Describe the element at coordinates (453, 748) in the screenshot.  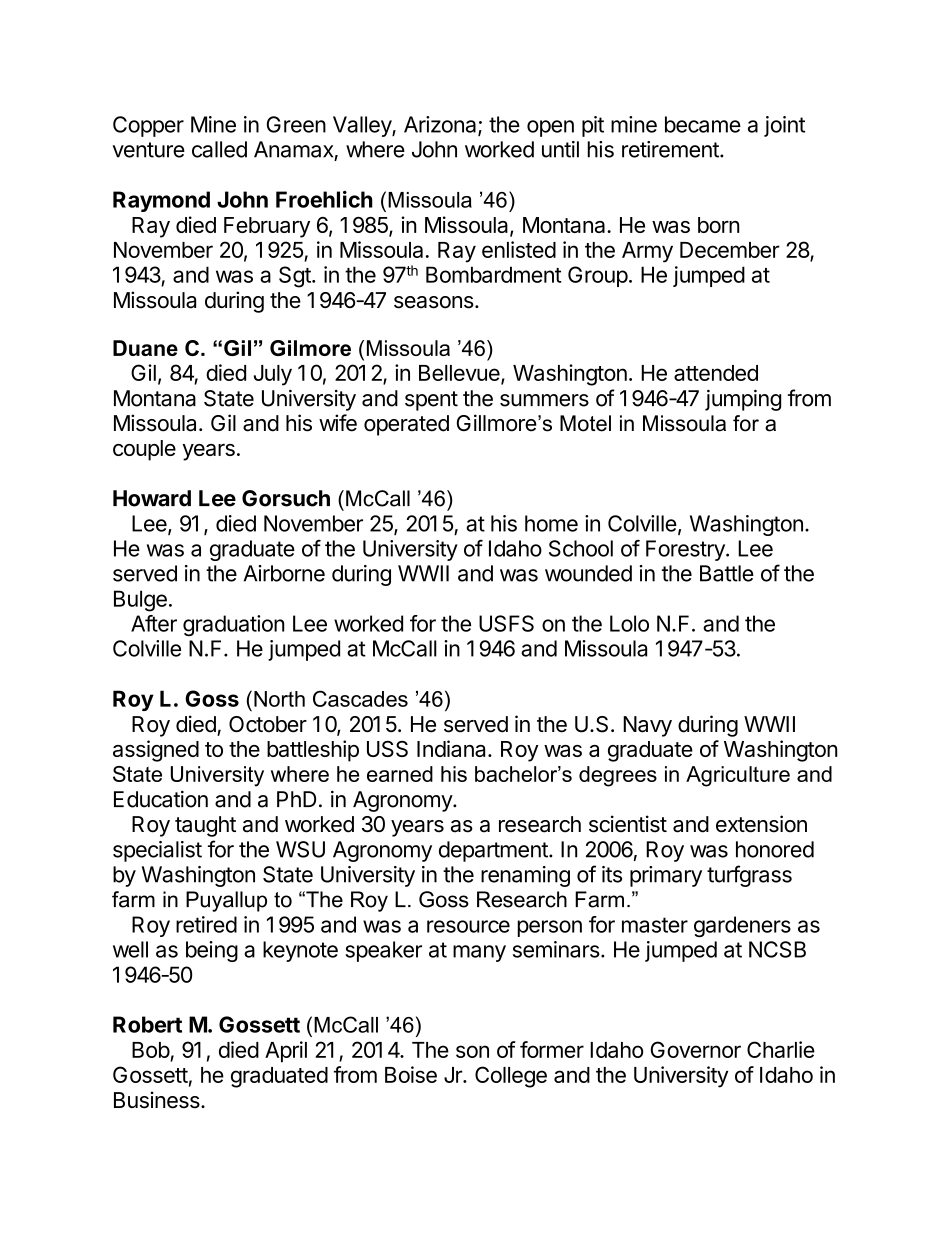
I see `Indiana` at that location.
